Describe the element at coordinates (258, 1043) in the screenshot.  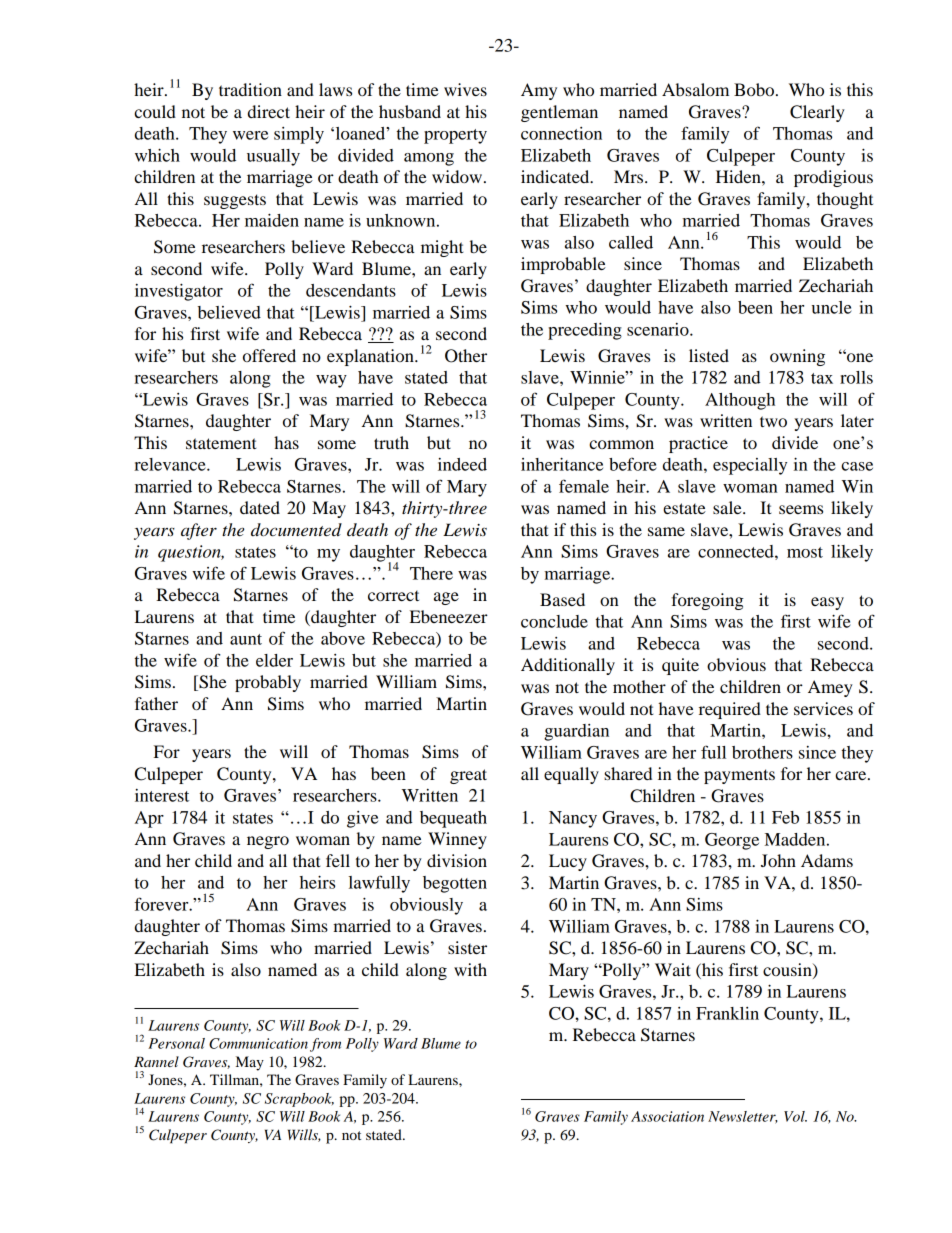
I see `Communication` at that location.
